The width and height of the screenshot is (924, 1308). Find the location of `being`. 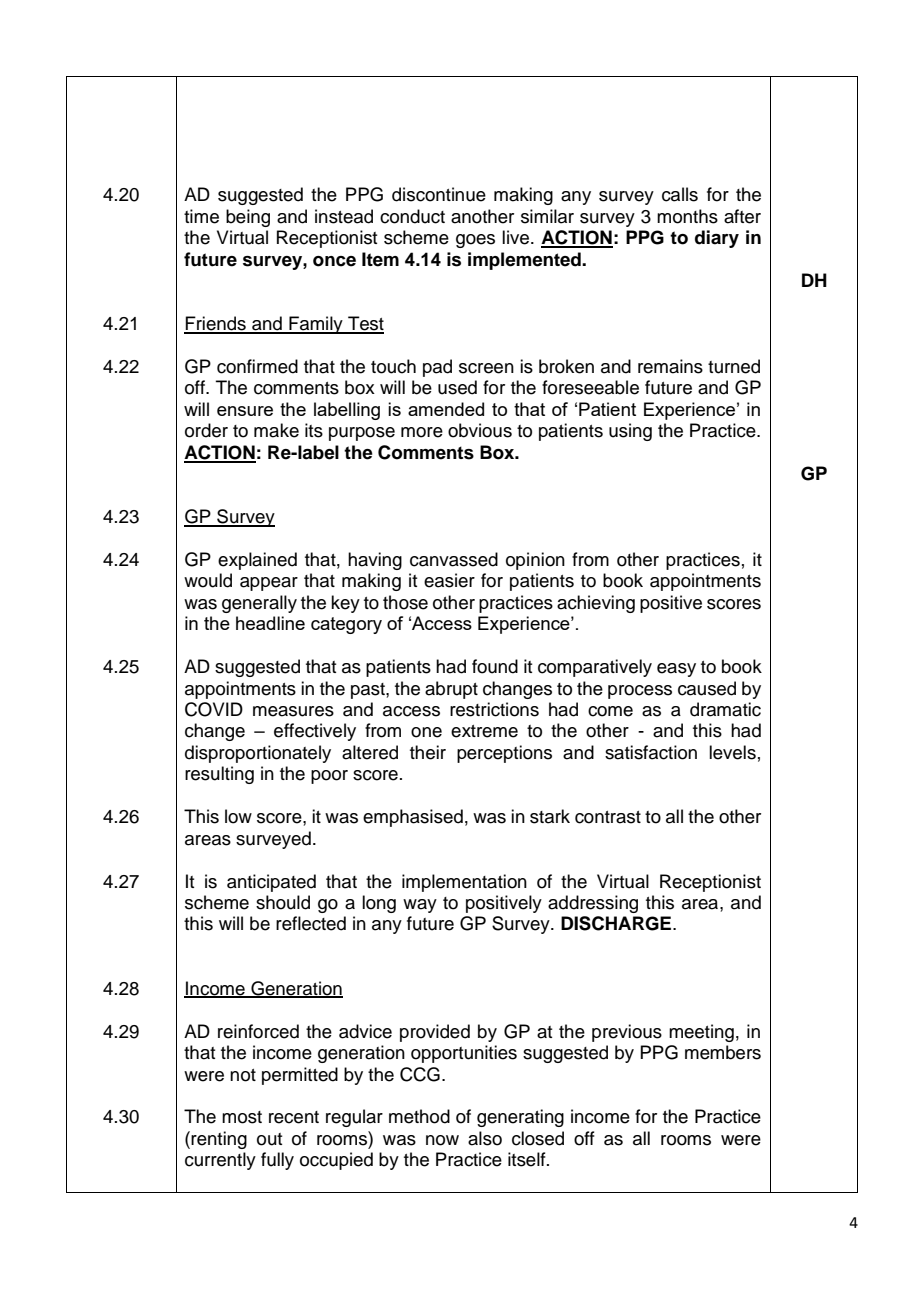

being is located at coordinates (248, 218).
